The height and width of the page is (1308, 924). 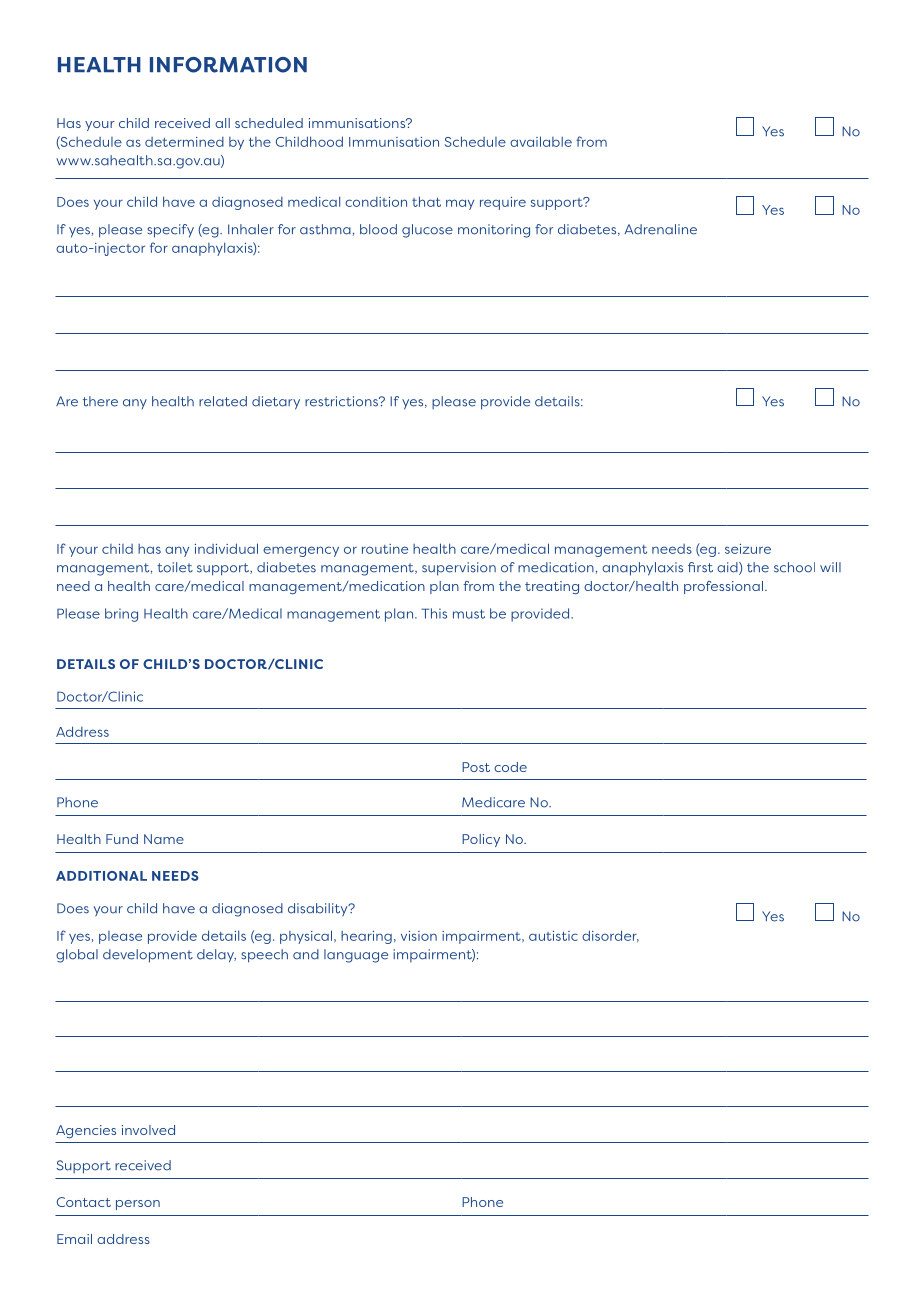 I want to click on seizure, so click(x=748, y=549).
